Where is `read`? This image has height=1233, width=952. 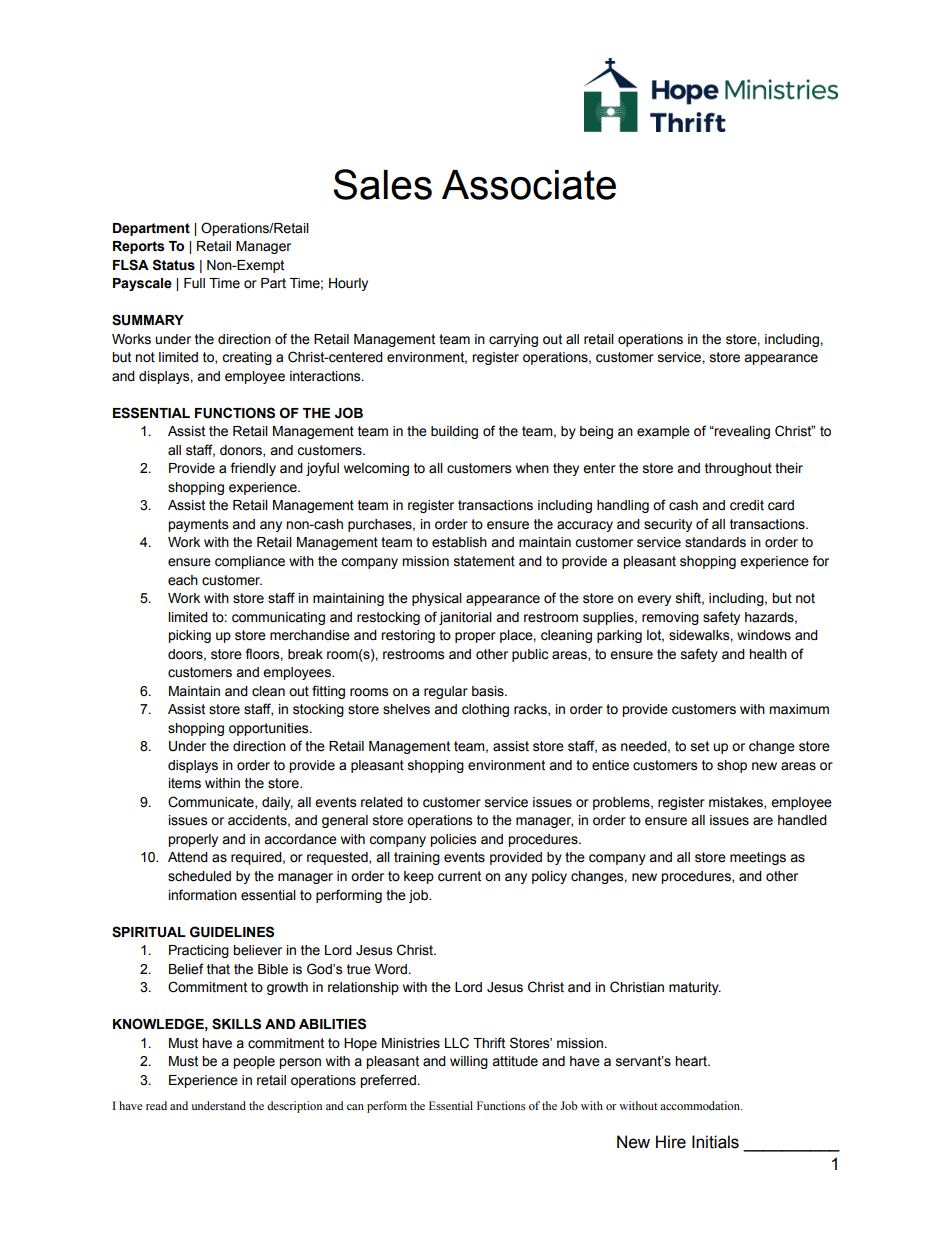 read is located at coordinates (156, 1105).
